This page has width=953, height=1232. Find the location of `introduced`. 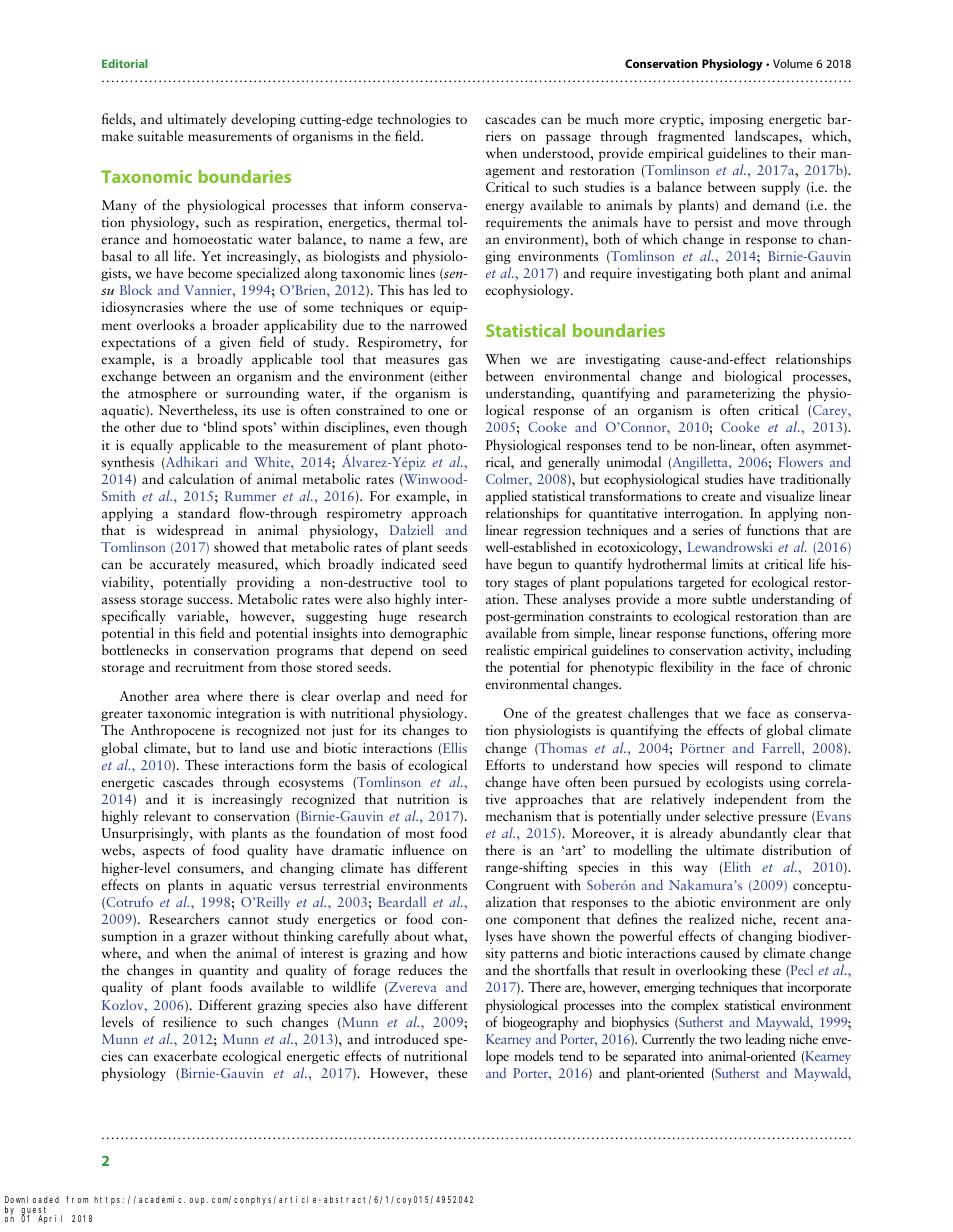

introduced is located at coordinates (407, 1038).
